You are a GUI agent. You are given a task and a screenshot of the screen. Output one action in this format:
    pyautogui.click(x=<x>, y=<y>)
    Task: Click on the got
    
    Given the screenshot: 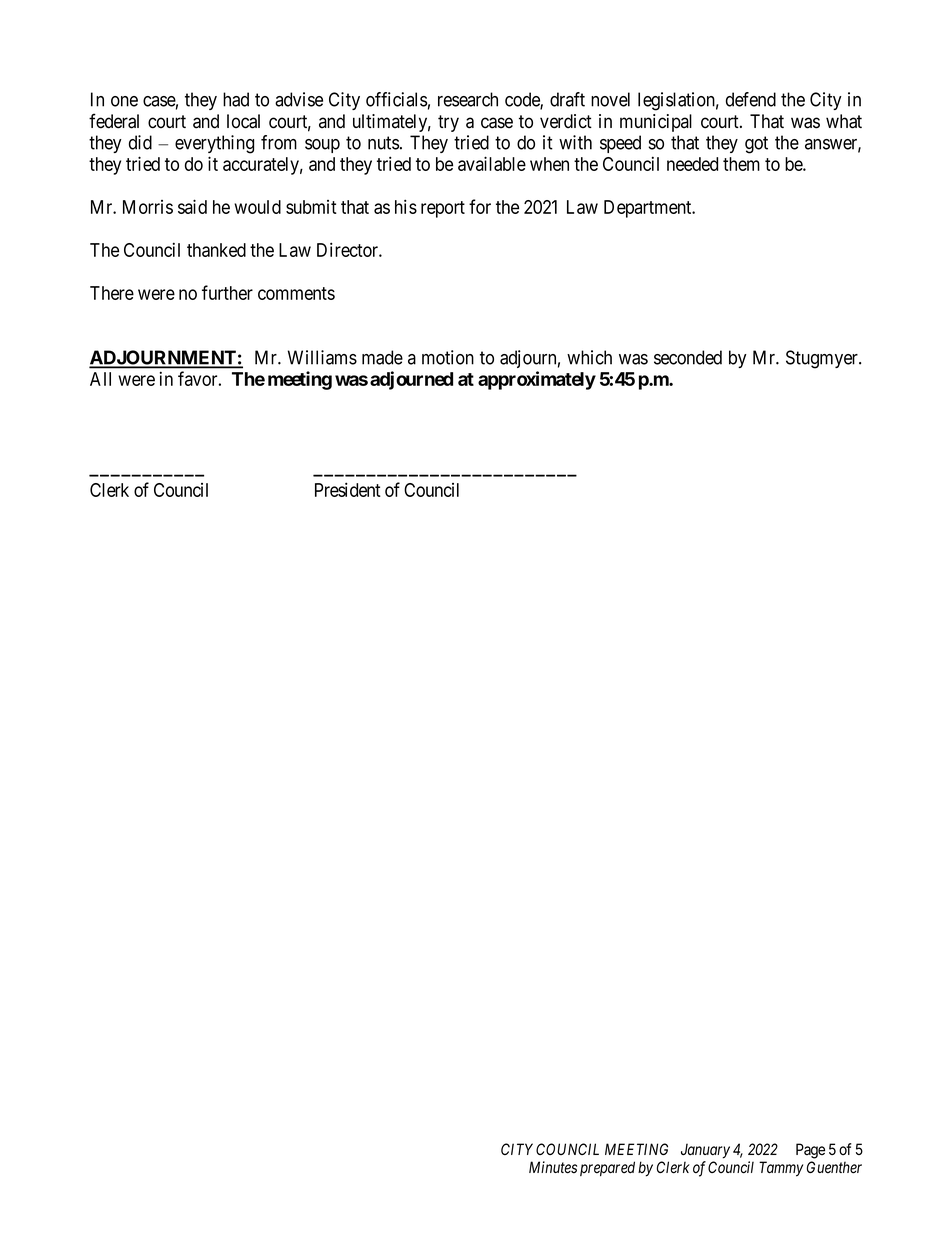 What is the action you would take?
    pyautogui.click(x=756, y=145)
